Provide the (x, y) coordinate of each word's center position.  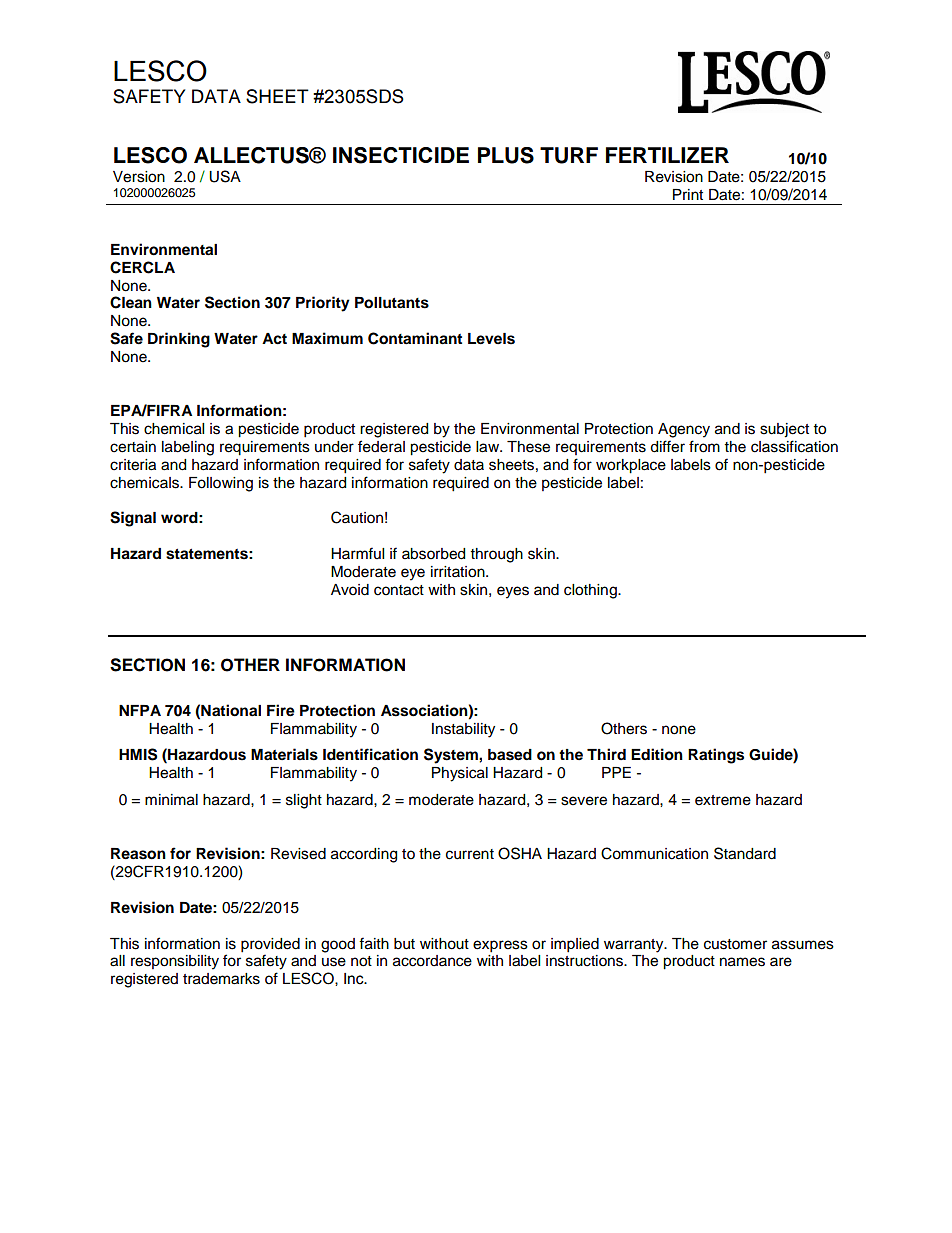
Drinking (179, 340)
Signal (133, 519)
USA (225, 176)
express (500, 946)
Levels (491, 339)
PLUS (506, 155)
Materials (284, 754)
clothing (591, 591)
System (452, 756)
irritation (459, 572)
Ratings (716, 756)
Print (688, 194)
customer (735, 944)
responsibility (175, 962)
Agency (684, 430)
